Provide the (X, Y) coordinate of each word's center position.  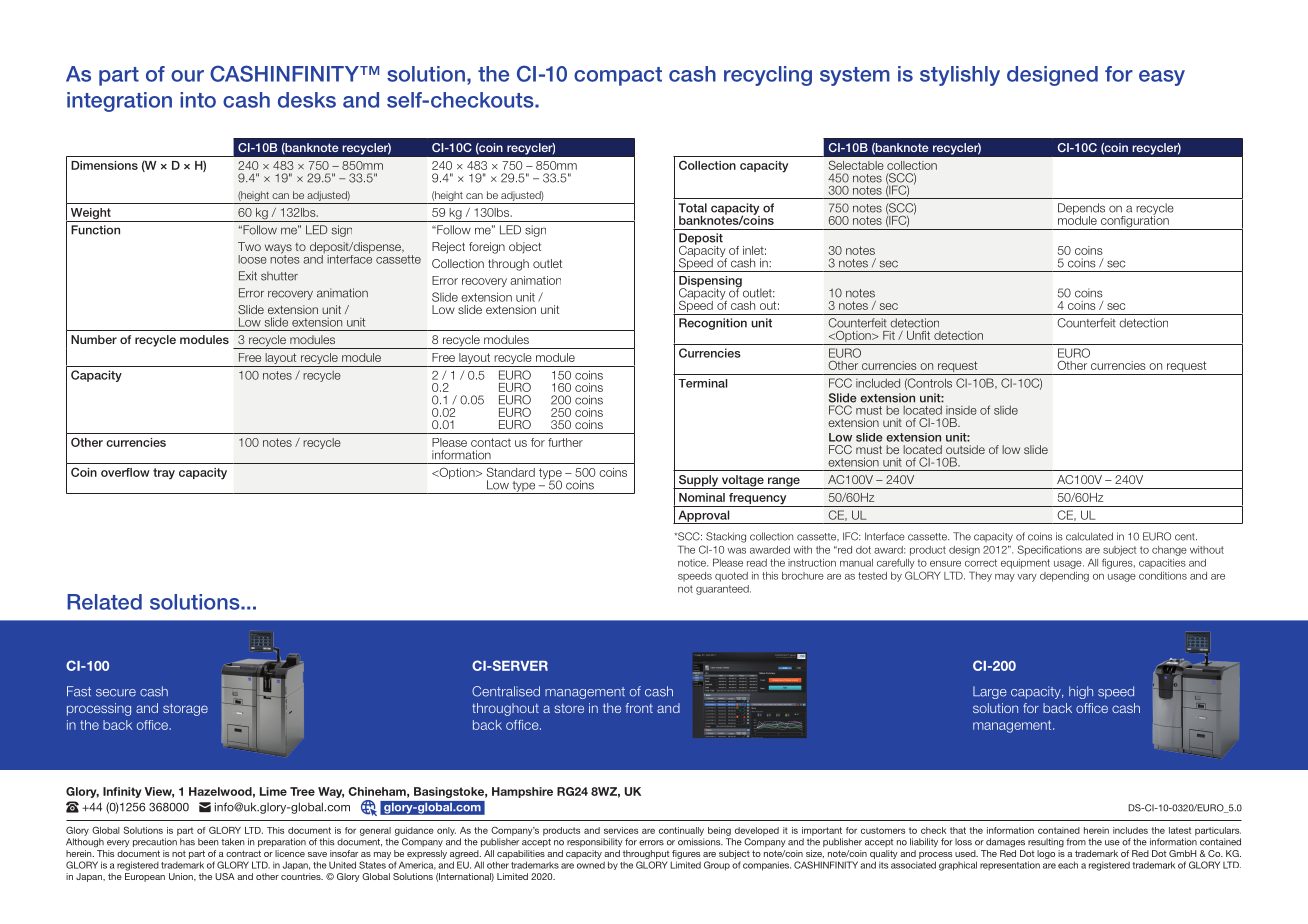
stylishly (960, 76)
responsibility (595, 842)
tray (164, 474)
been (208, 842)
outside (965, 449)
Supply (698, 482)
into (198, 100)
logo (1046, 854)
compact (618, 76)
